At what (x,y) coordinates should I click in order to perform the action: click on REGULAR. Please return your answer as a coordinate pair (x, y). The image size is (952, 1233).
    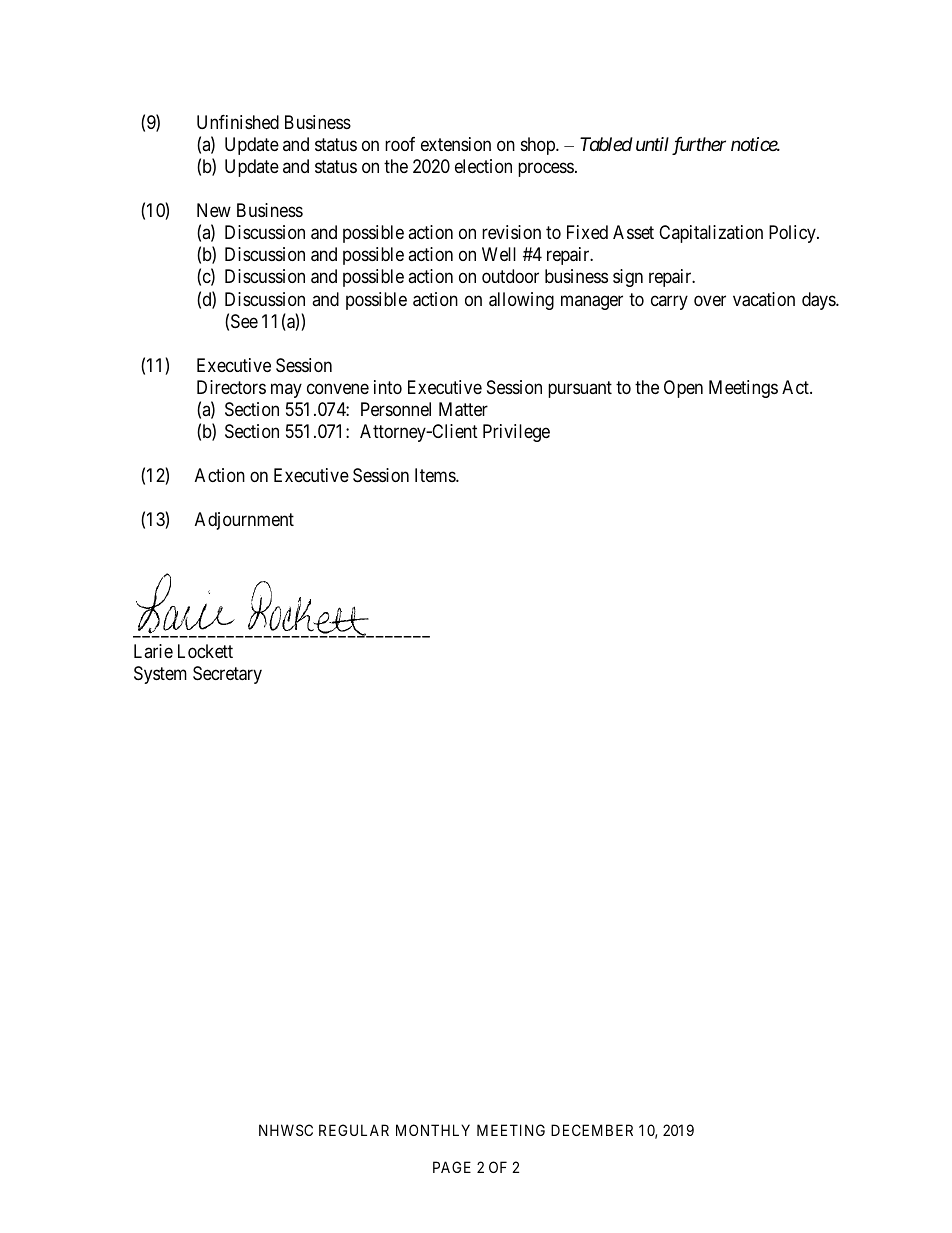
    Looking at the image, I should click on (354, 1130).
